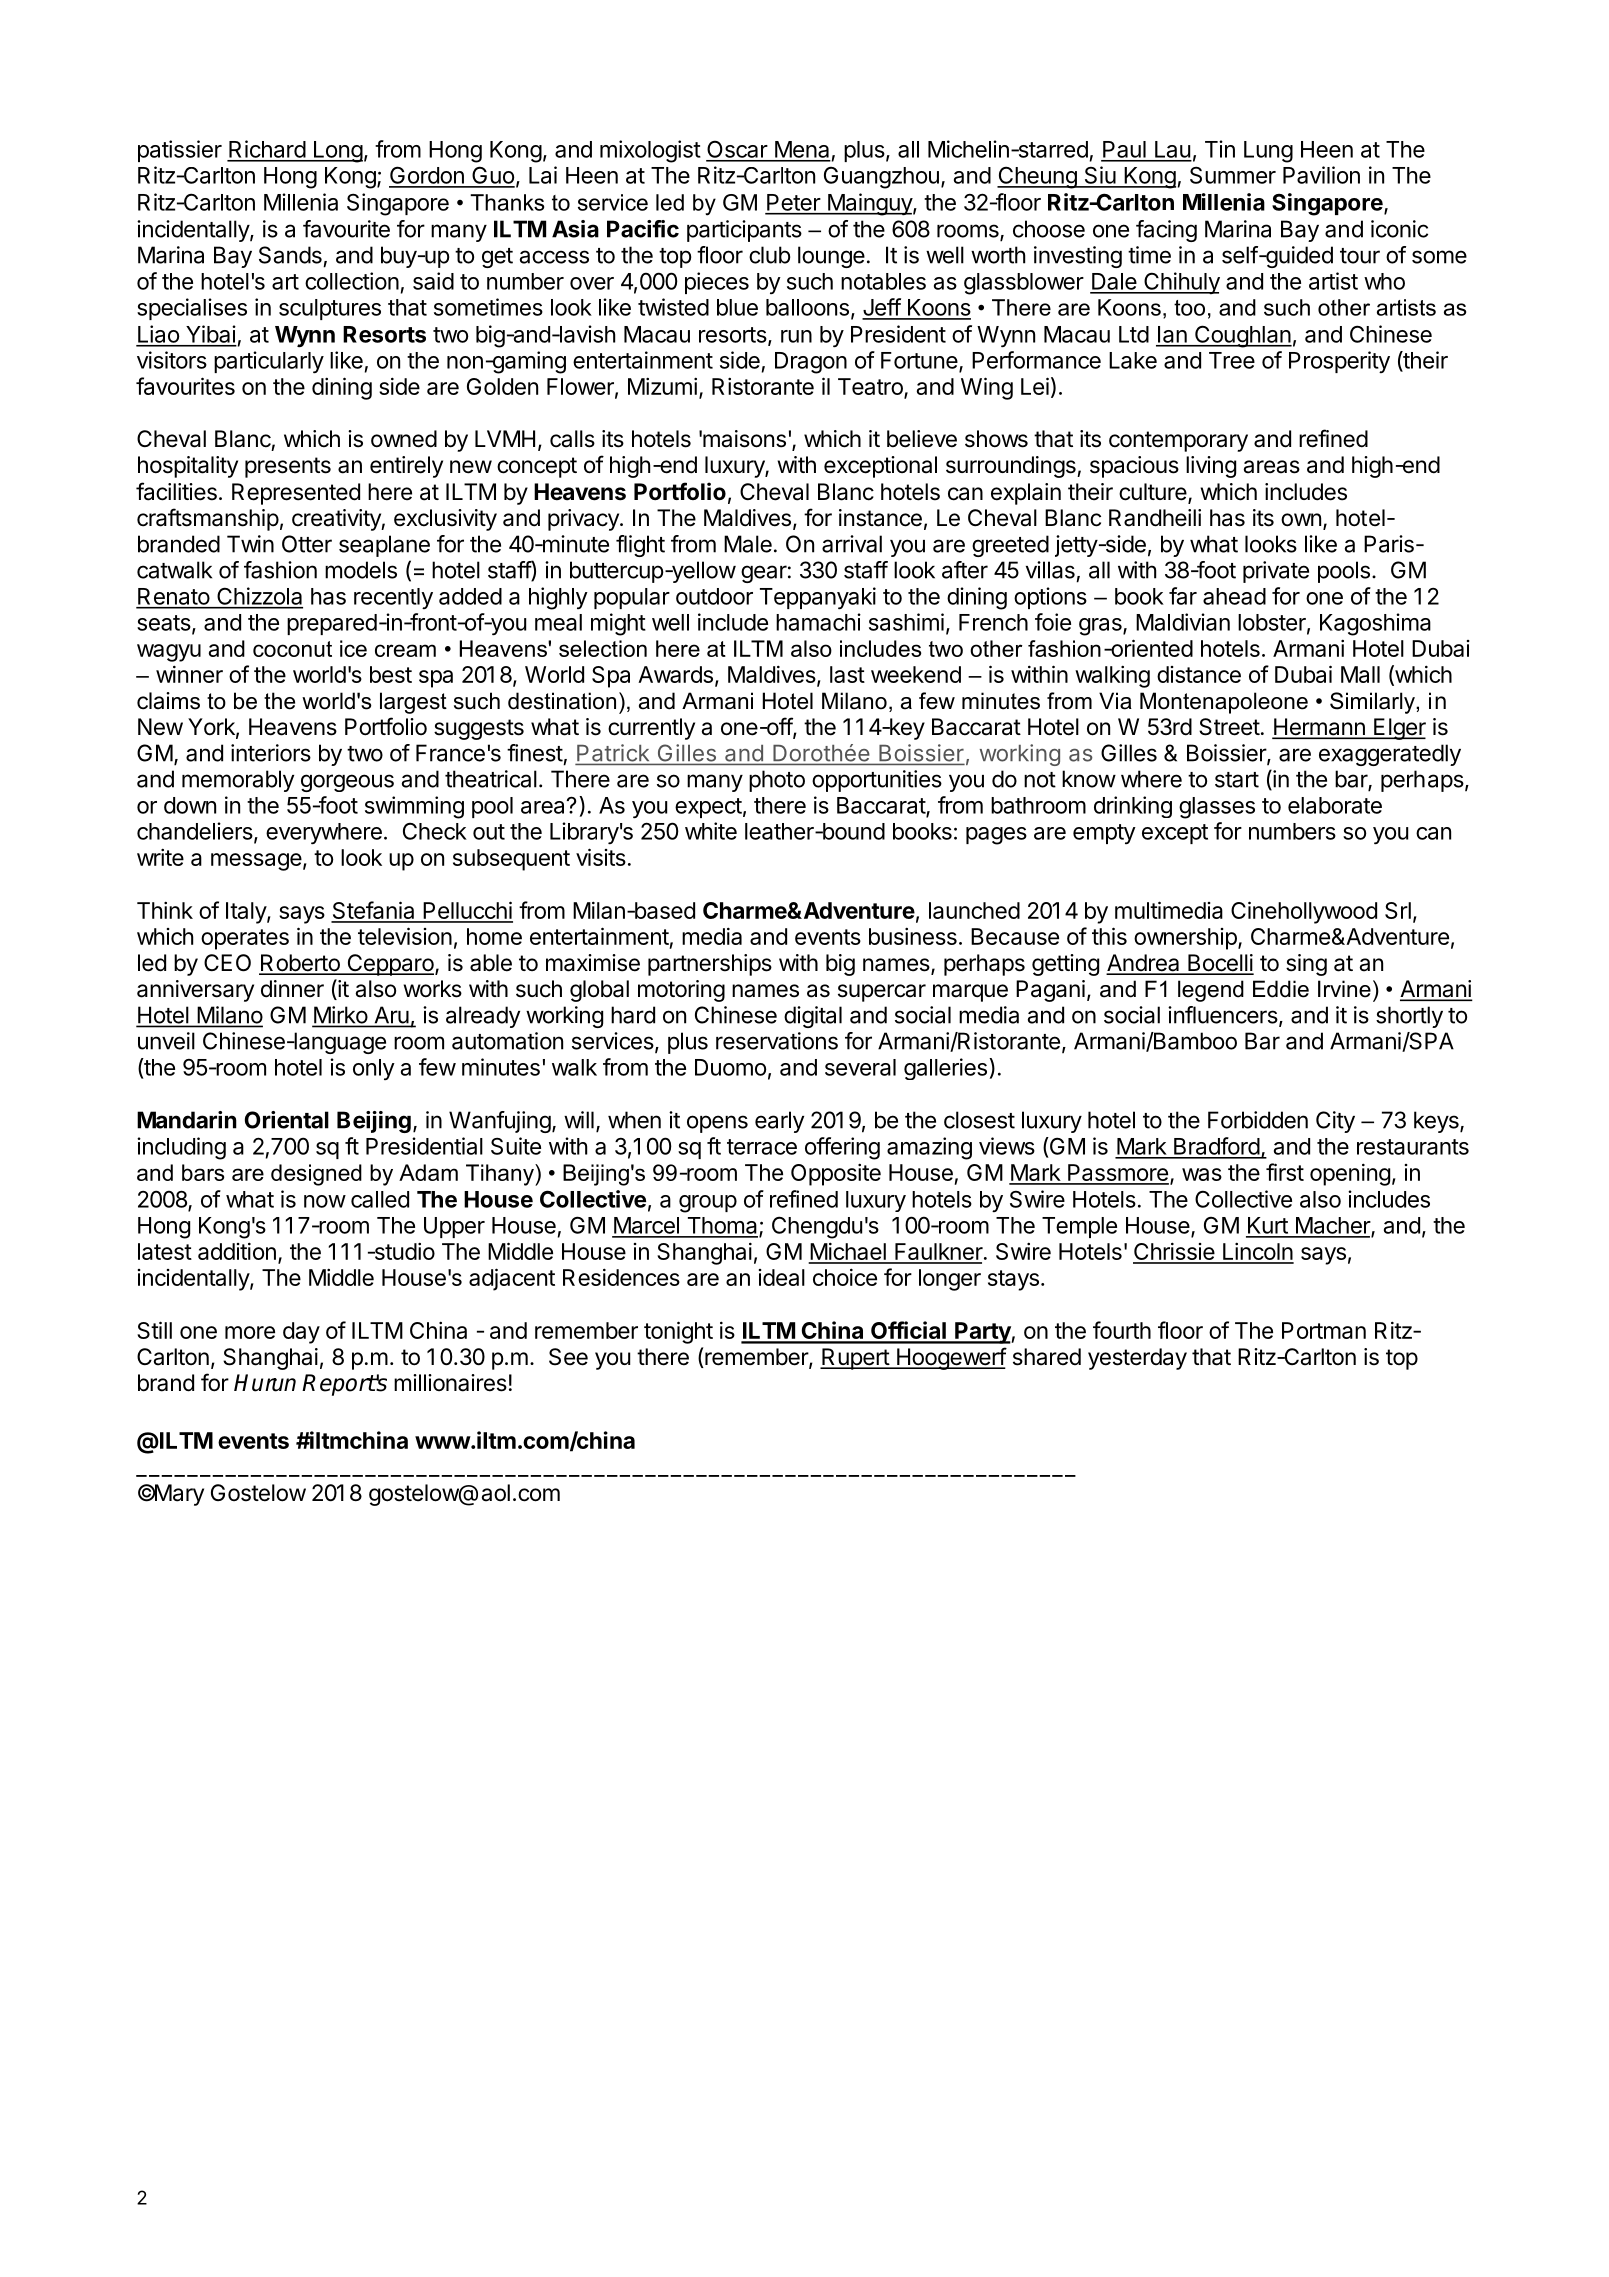  What do you see at coordinates (855, 1359) in the image?
I see `Rupert` at bounding box center [855, 1359].
